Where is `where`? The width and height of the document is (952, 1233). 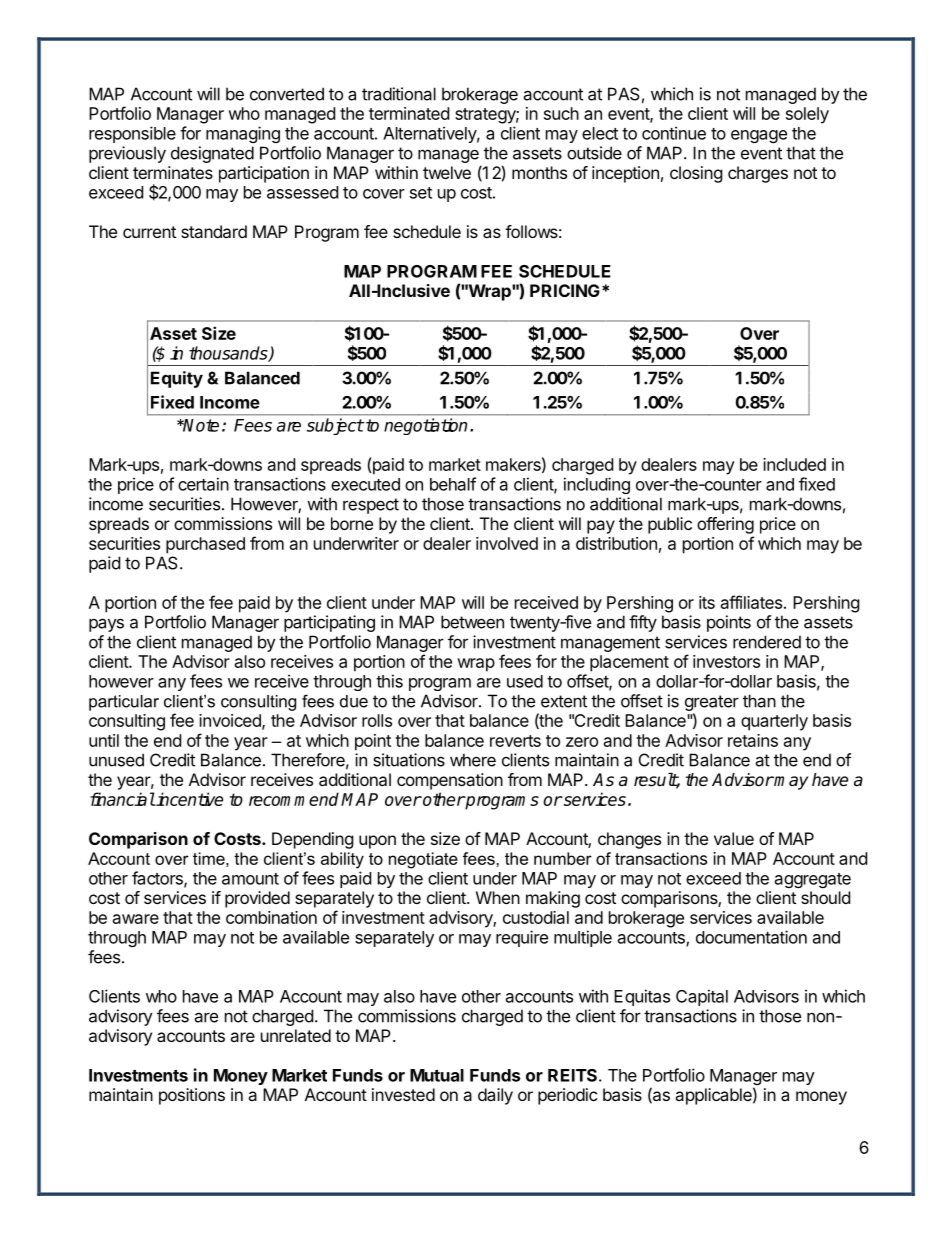 where is located at coordinates (473, 760).
